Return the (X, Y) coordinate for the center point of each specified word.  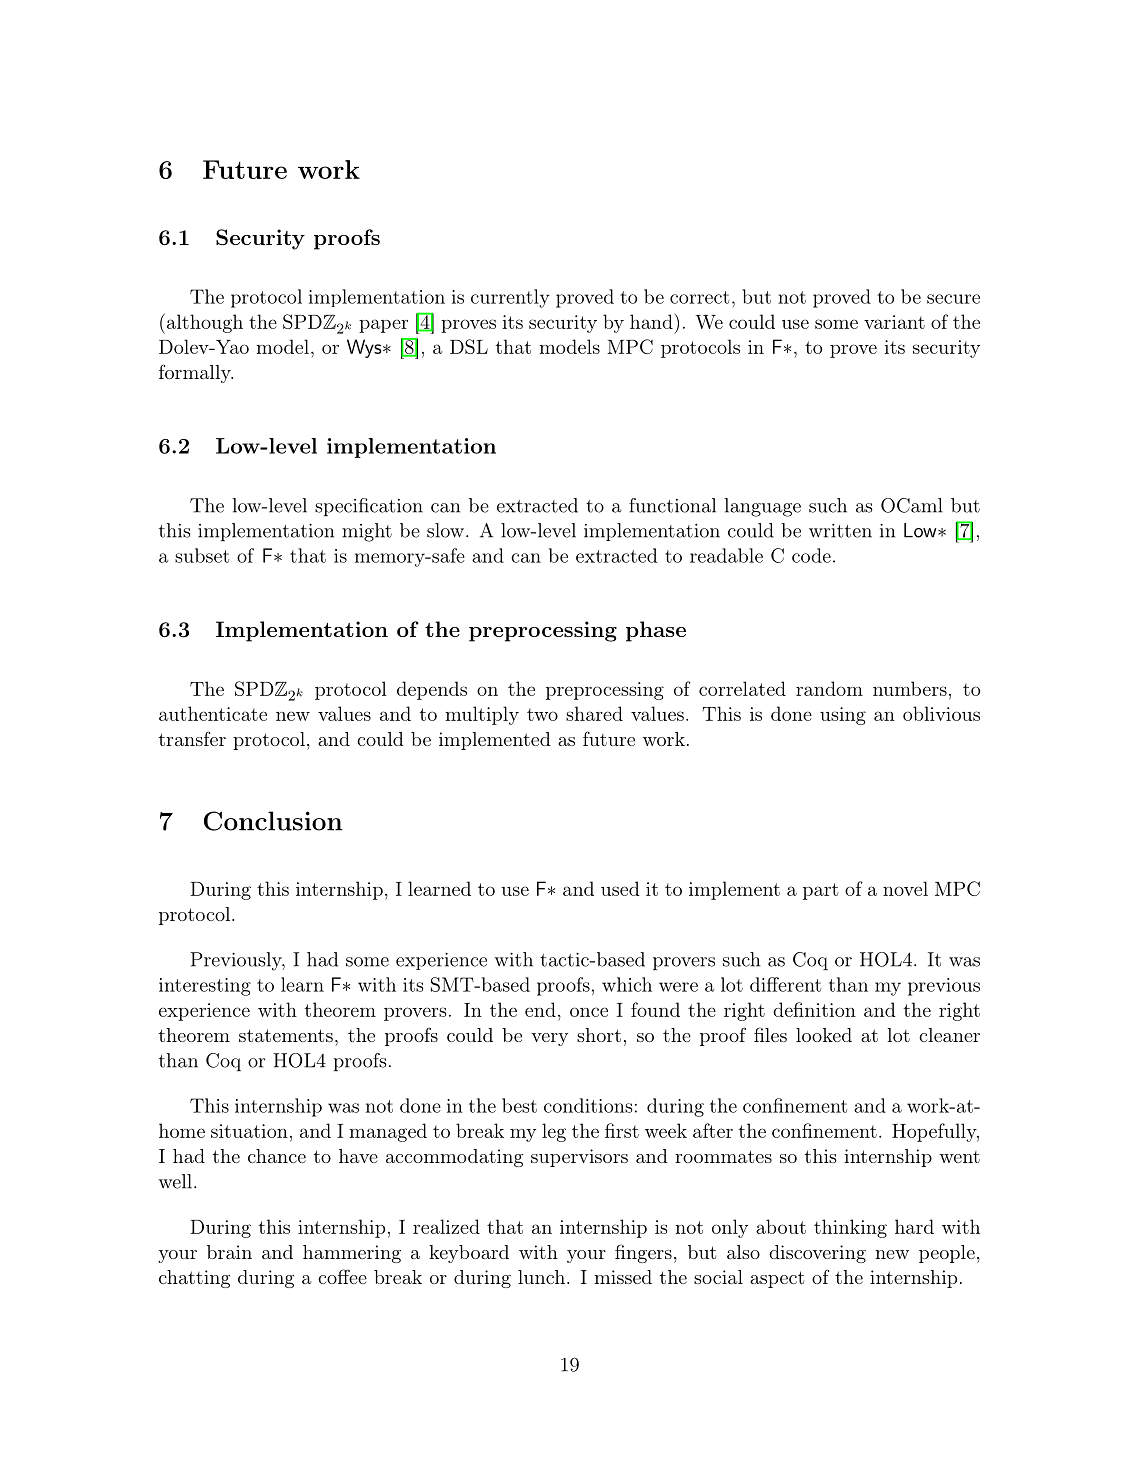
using (843, 716)
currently (510, 298)
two (542, 714)
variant (894, 322)
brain (229, 1252)
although (205, 323)
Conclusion (273, 821)
